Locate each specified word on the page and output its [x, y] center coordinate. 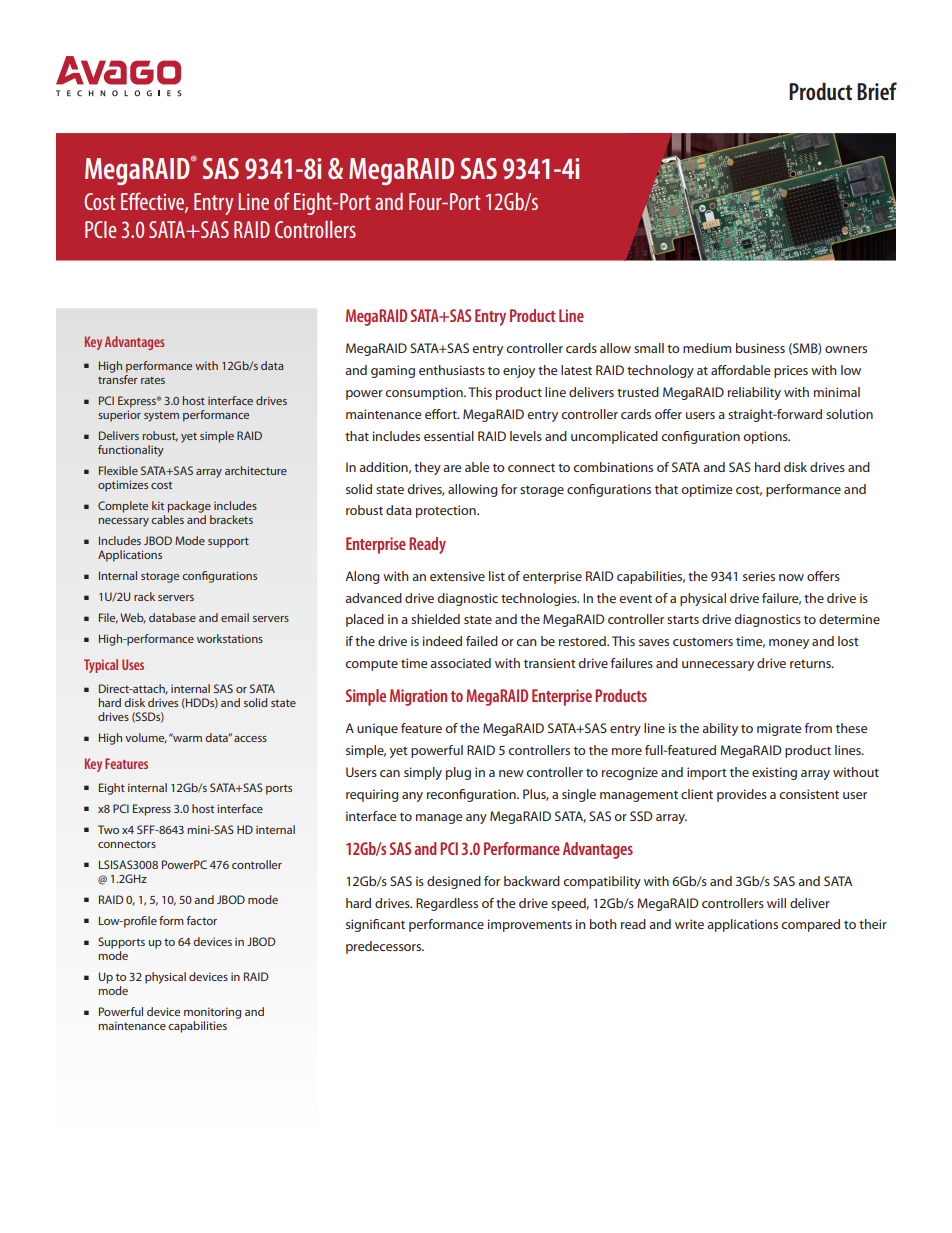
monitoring [212, 1013]
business [760, 348]
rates [153, 380]
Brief [877, 91]
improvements [530, 925]
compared [810, 925]
